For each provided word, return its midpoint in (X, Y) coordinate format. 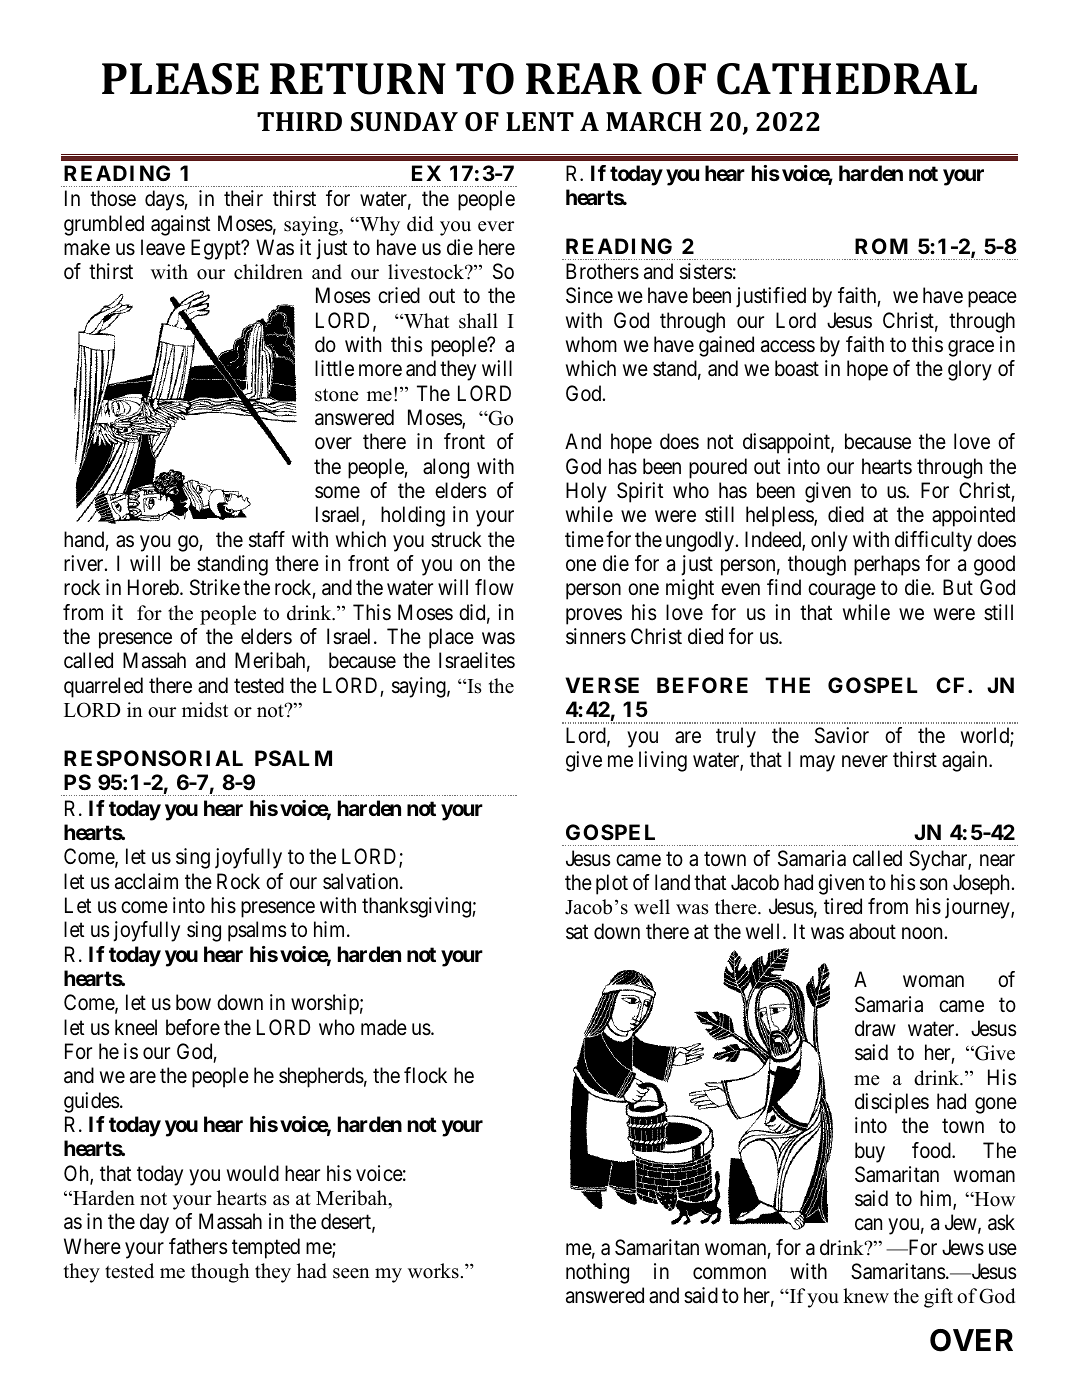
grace (971, 348)
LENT (540, 121)
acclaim (146, 881)
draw (875, 1028)
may (817, 763)
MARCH (654, 122)
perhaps (887, 565)
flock (425, 1075)
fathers (198, 1246)
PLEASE (180, 79)
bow (193, 1002)
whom (591, 344)
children (268, 272)
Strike (215, 587)
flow (494, 587)
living (663, 761)
